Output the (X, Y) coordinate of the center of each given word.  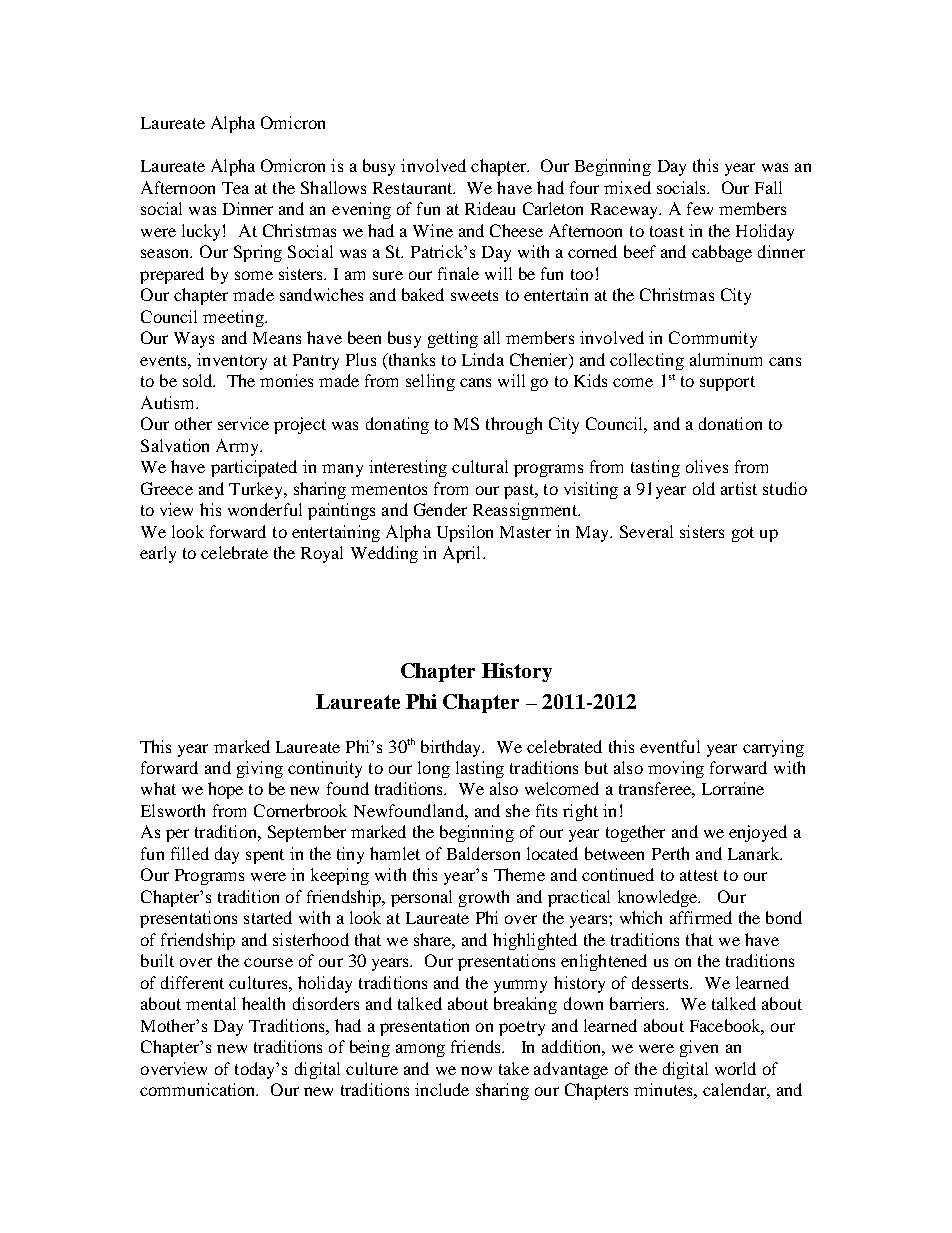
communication (199, 1089)
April (463, 554)
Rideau (490, 208)
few (700, 208)
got (743, 534)
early (158, 554)
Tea (235, 188)
